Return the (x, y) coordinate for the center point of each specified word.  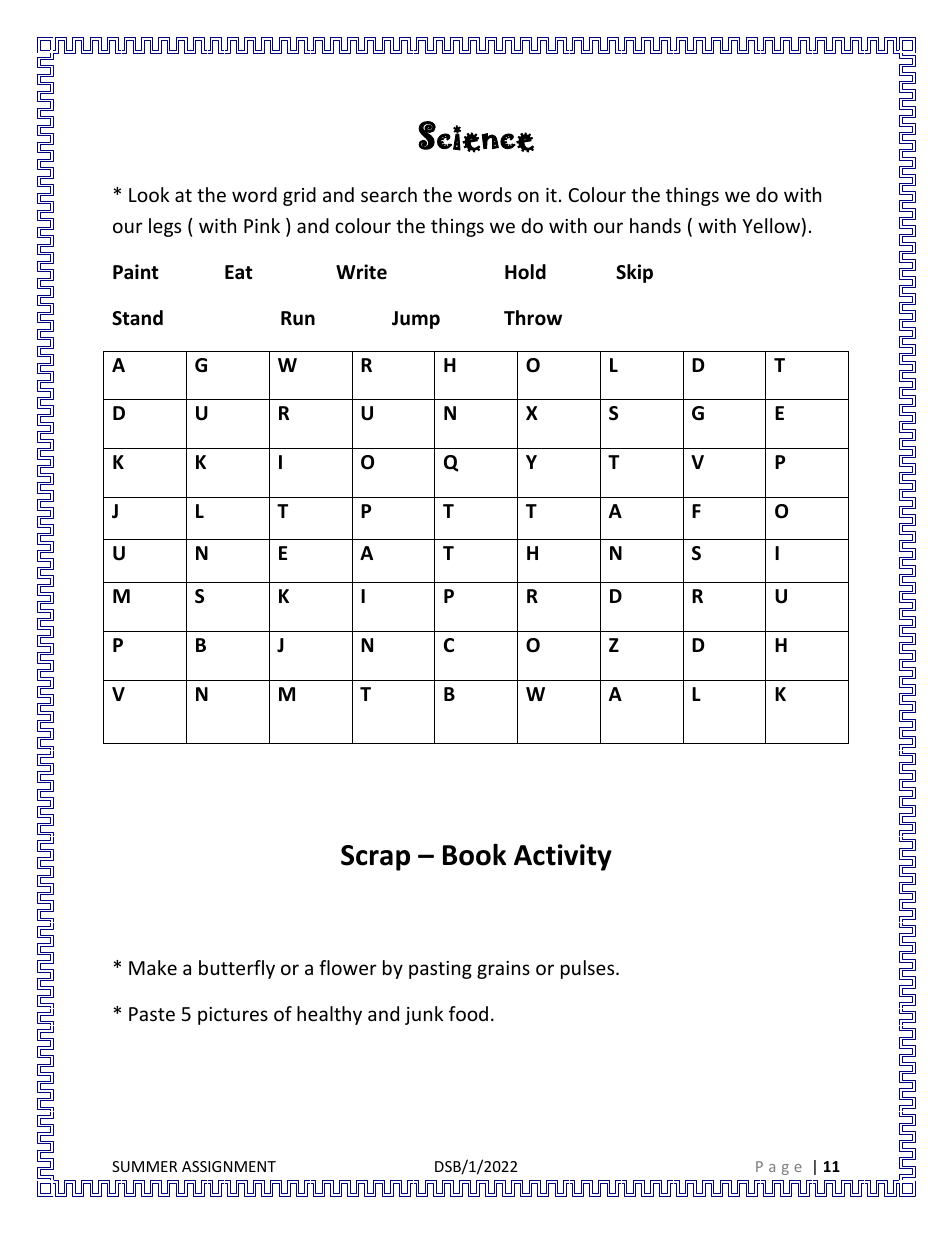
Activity (563, 857)
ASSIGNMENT (229, 1166)
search (389, 194)
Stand (137, 318)
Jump (416, 320)
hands (655, 225)
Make (153, 967)
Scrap (375, 858)
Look (149, 194)
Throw (533, 318)
